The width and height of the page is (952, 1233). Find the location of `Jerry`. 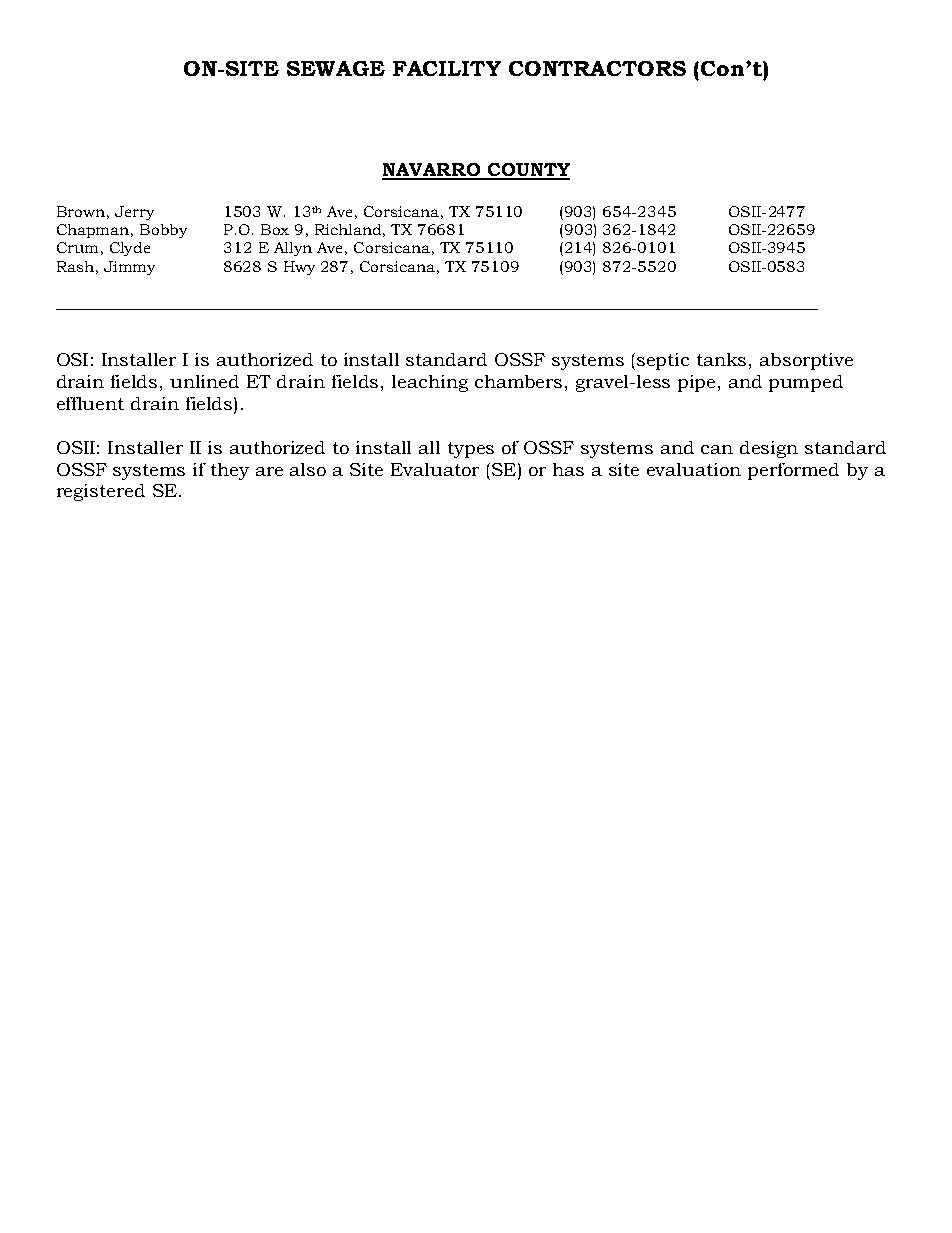

Jerry is located at coordinates (134, 213).
